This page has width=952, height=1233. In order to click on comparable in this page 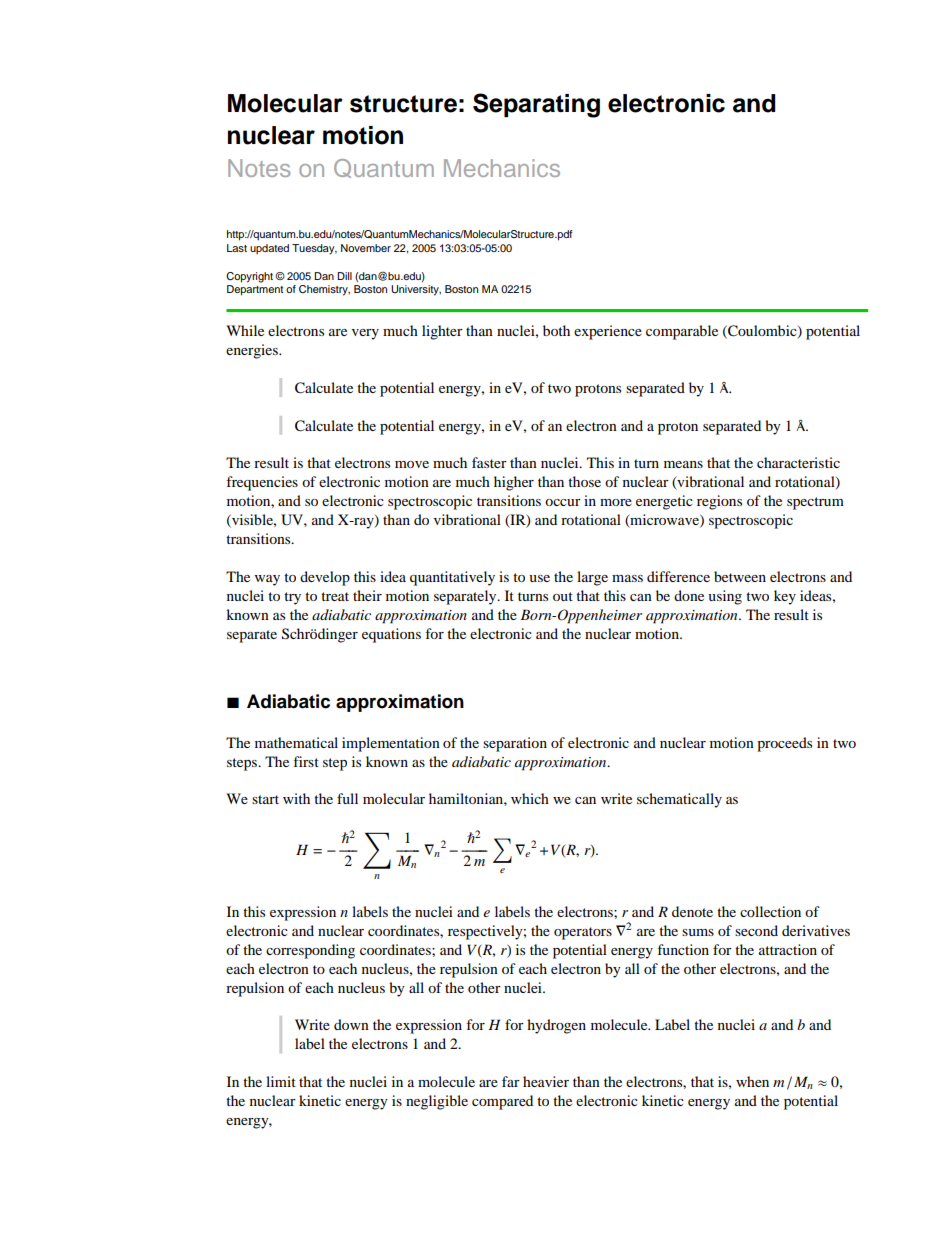, I will do `click(682, 332)`.
